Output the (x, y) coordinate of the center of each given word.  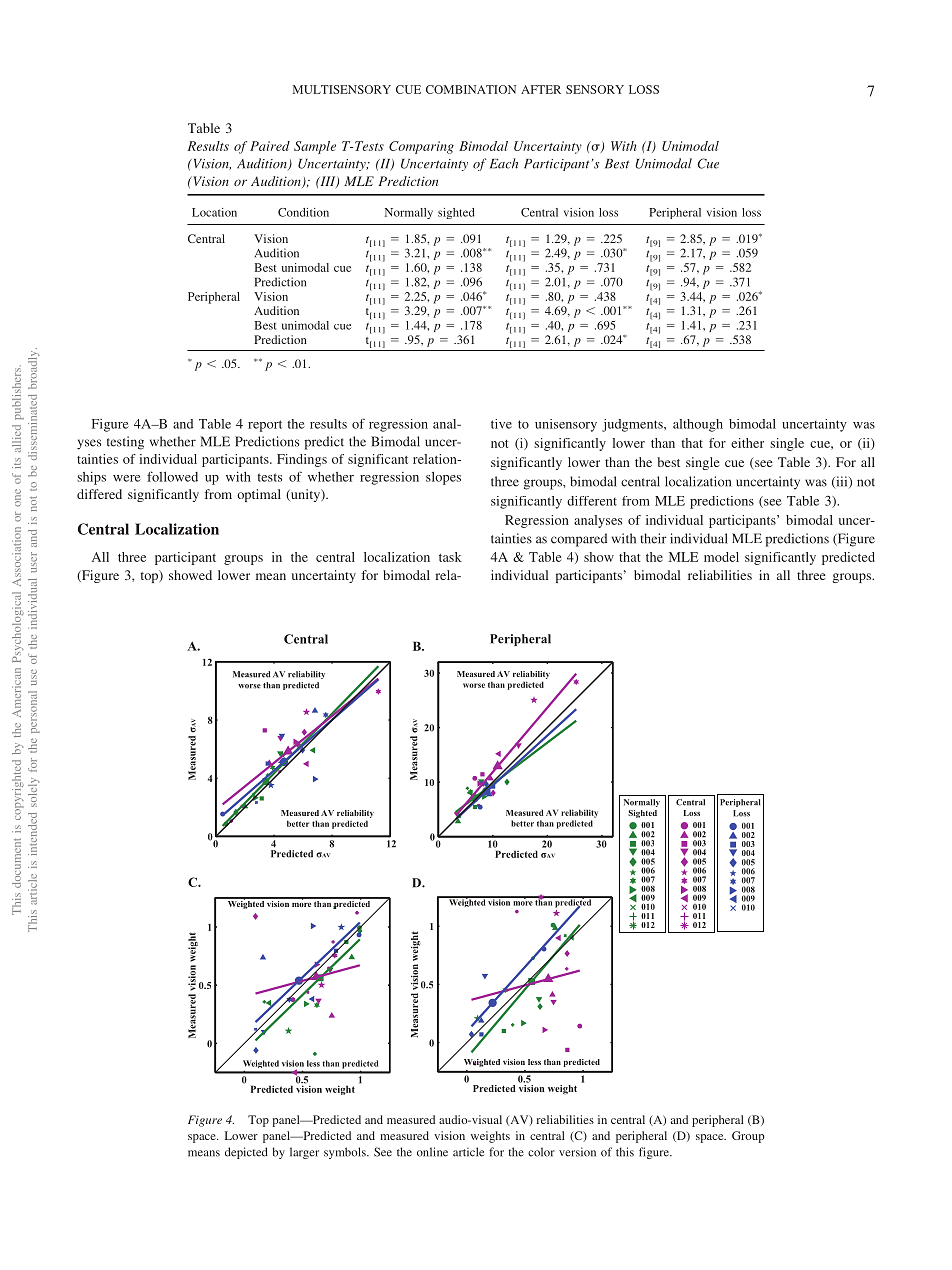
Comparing (421, 147)
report (265, 426)
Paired (270, 146)
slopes (443, 478)
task (450, 557)
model (721, 557)
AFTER (541, 89)
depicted (246, 1153)
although (698, 425)
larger (304, 1153)
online (432, 1152)
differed (99, 494)
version (577, 1152)
